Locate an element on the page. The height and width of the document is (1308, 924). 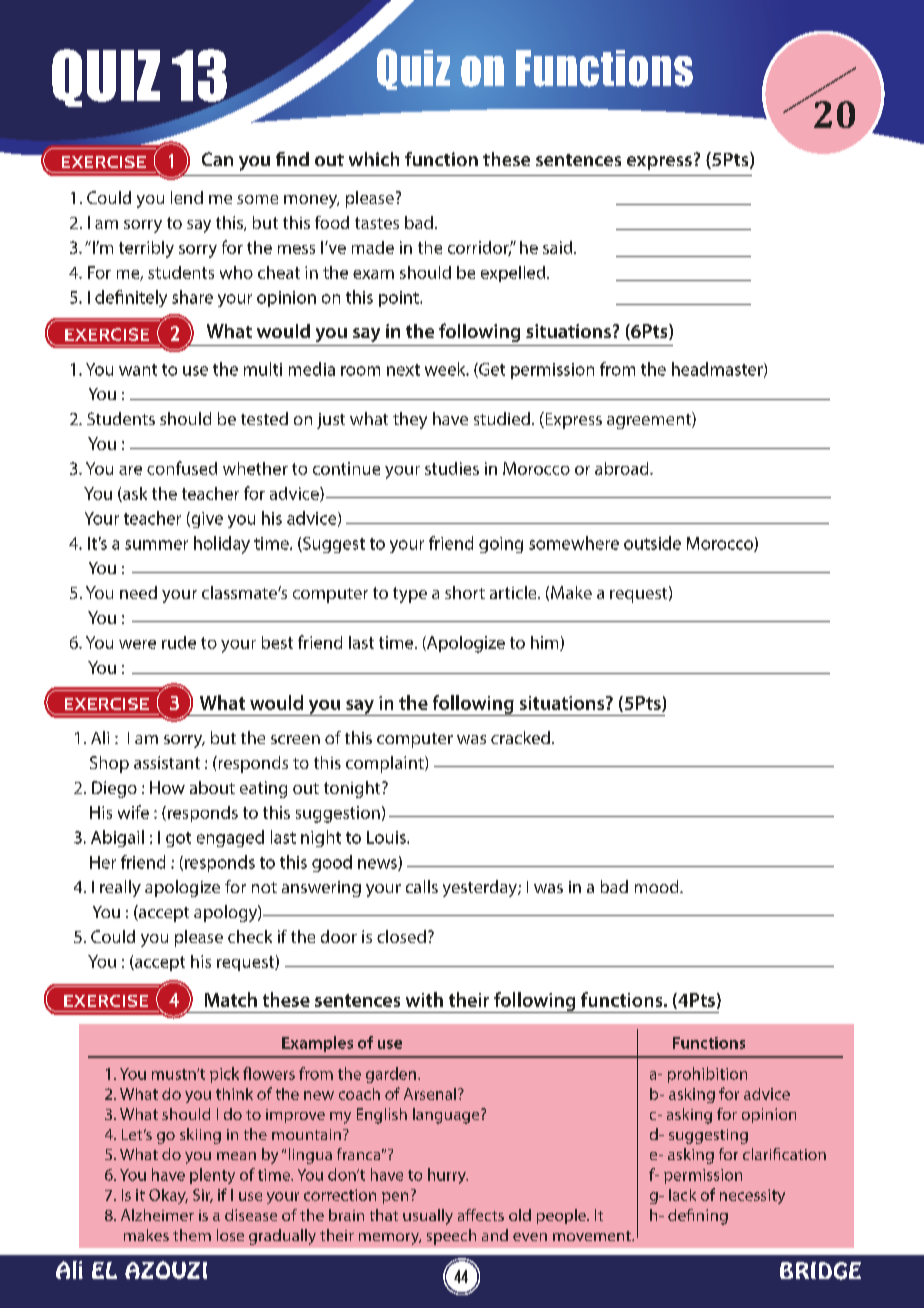
assistant is located at coordinates (167, 762).
